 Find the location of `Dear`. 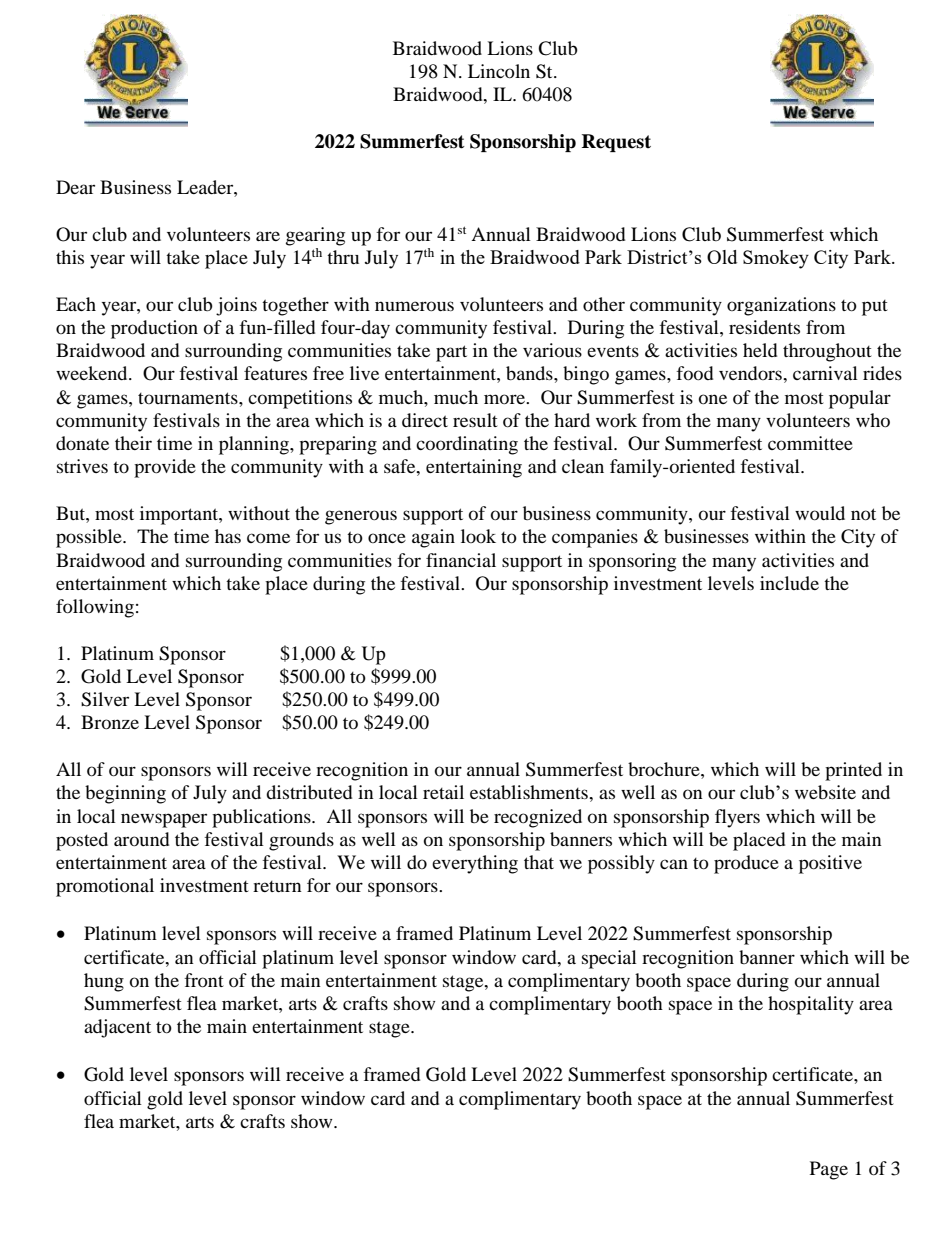

Dear is located at coordinates (75, 187).
